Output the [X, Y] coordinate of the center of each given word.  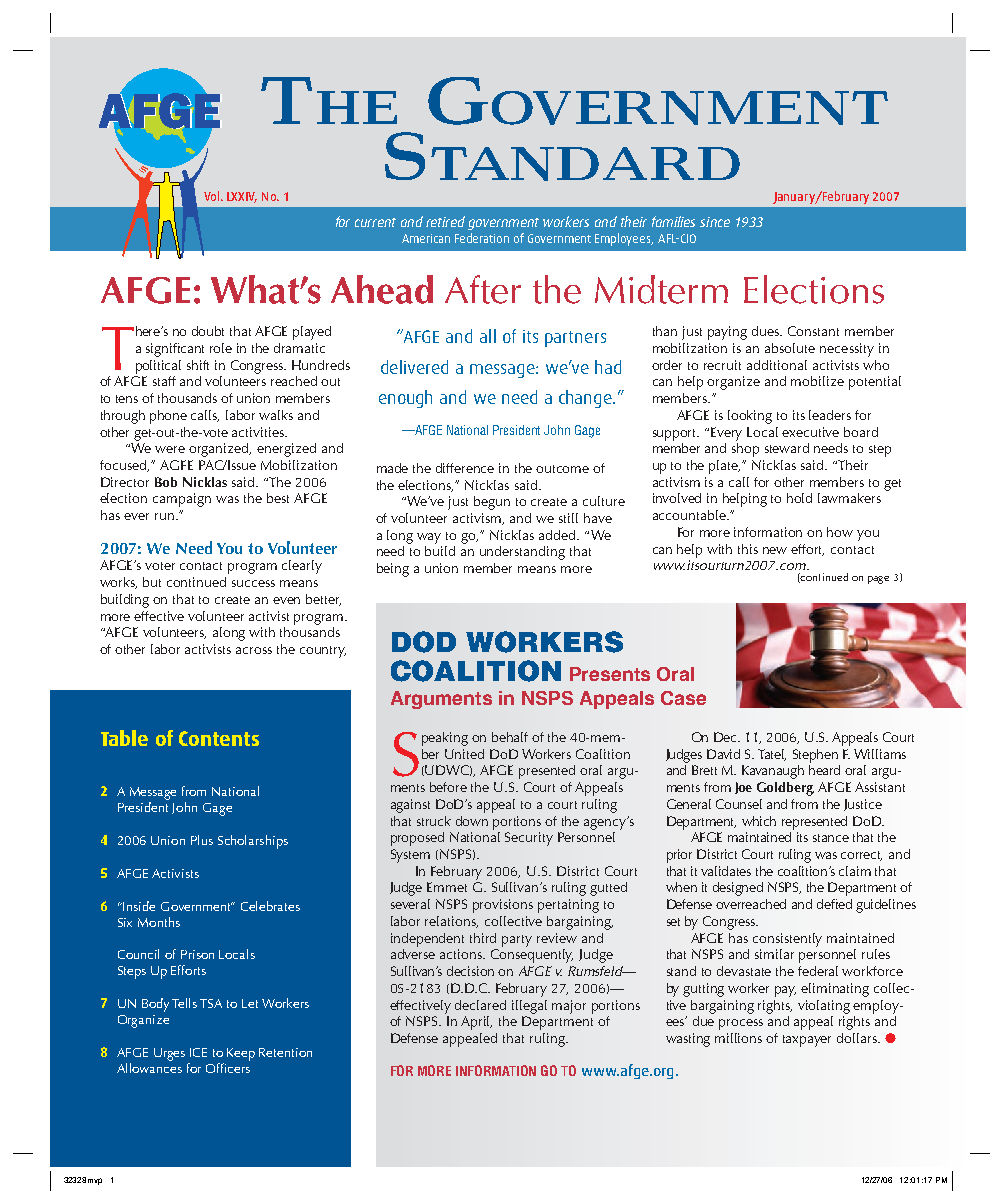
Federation [482, 238]
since [715, 222]
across [254, 650]
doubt [208, 331]
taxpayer [807, 1041]
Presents [610, 674]
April [476, 1023]
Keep [241, 1054]
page [878, 580]
